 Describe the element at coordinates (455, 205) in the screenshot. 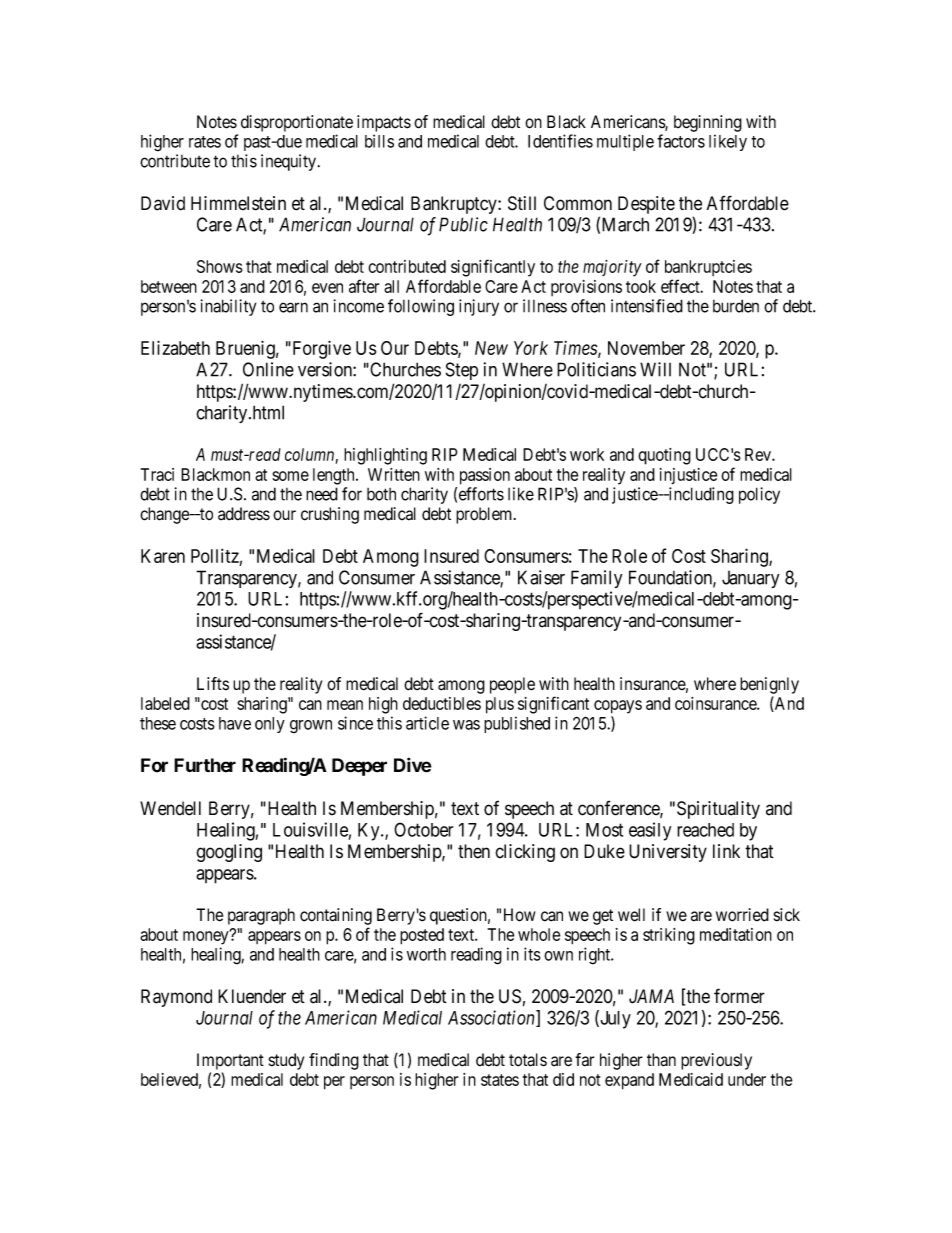

I see `Bankruptcy` at that location.
